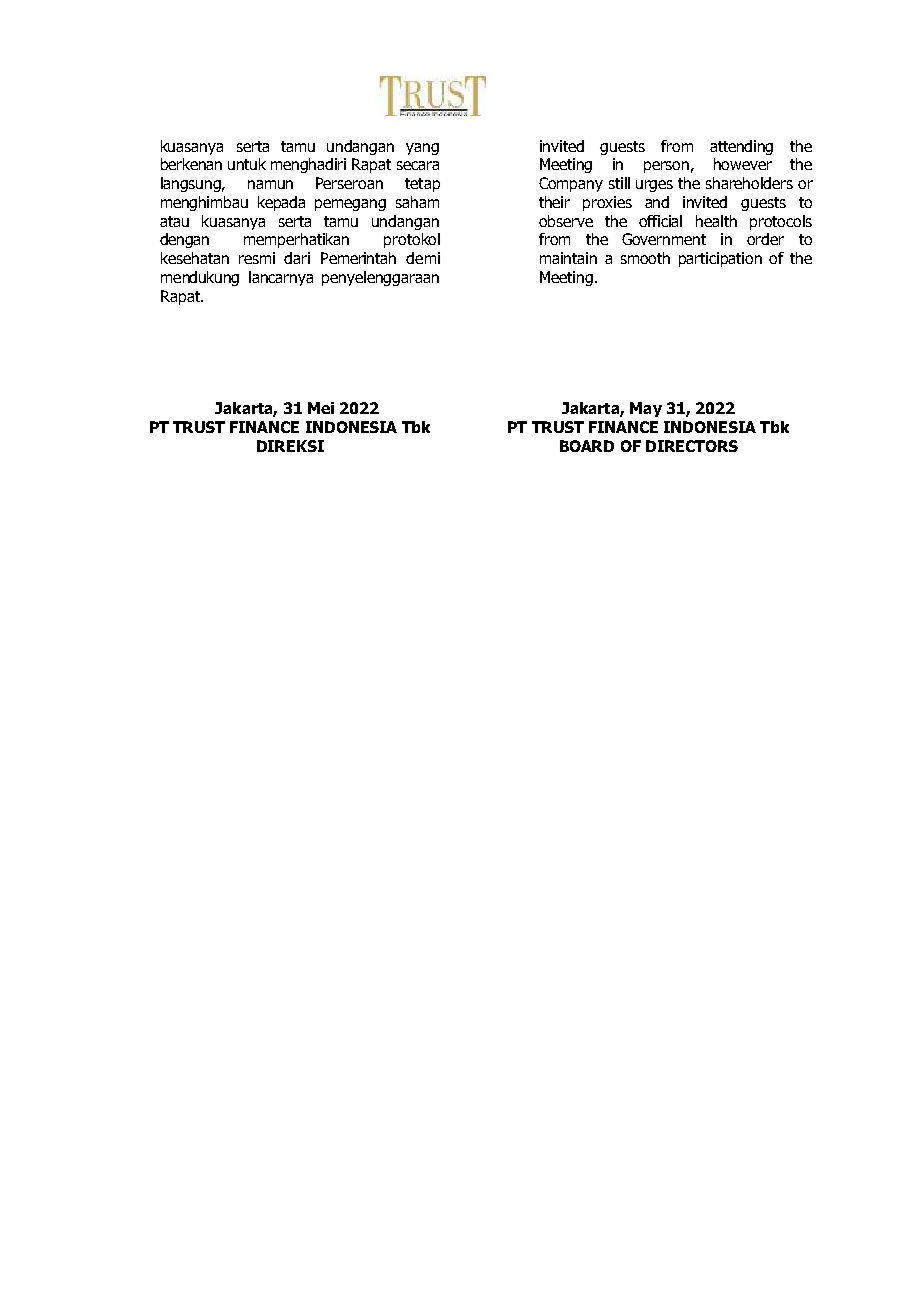  I want to click on demi, so click(423, 258).
